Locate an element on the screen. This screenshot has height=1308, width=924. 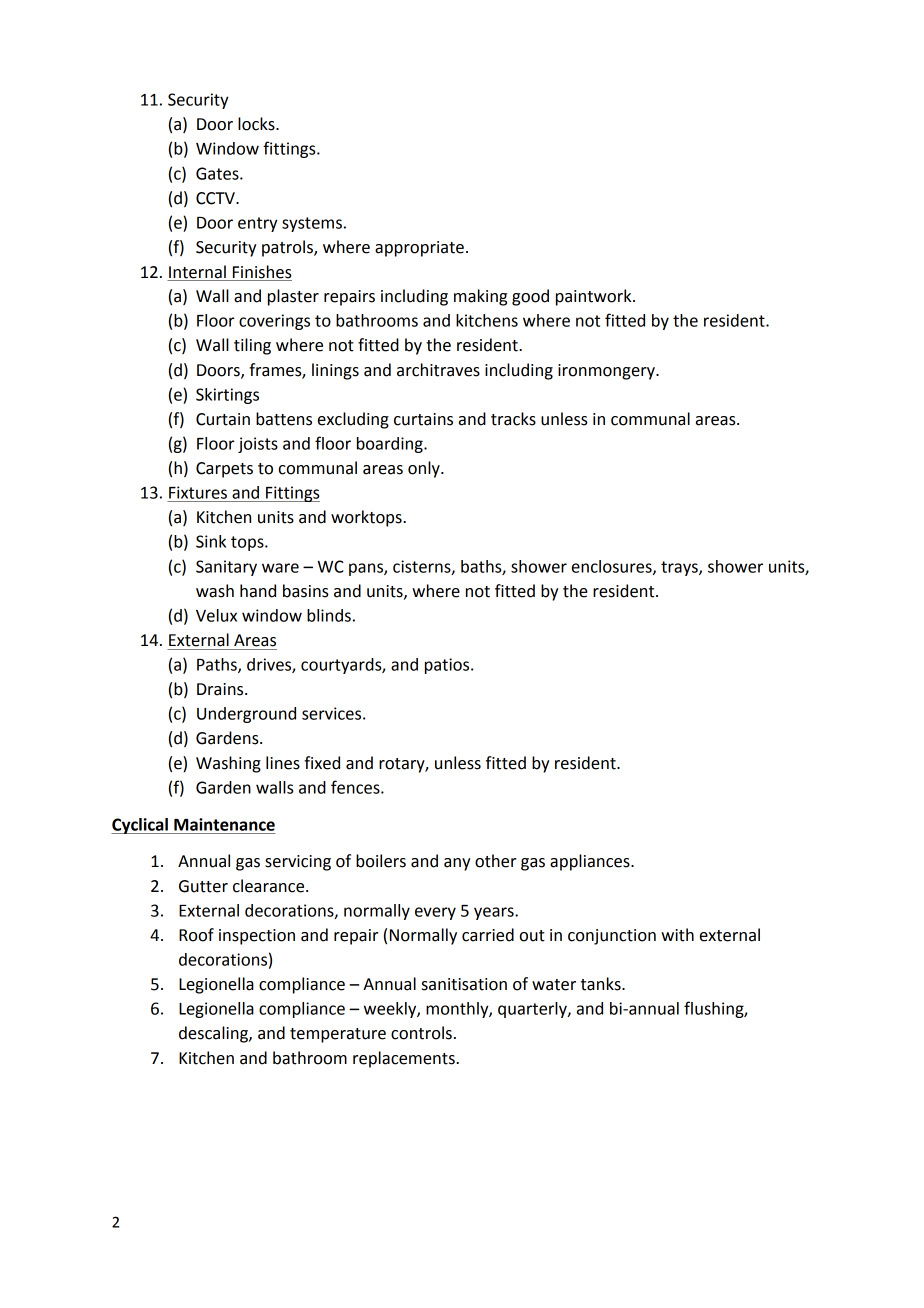
appropriate is located at coordinates (419, 249).
